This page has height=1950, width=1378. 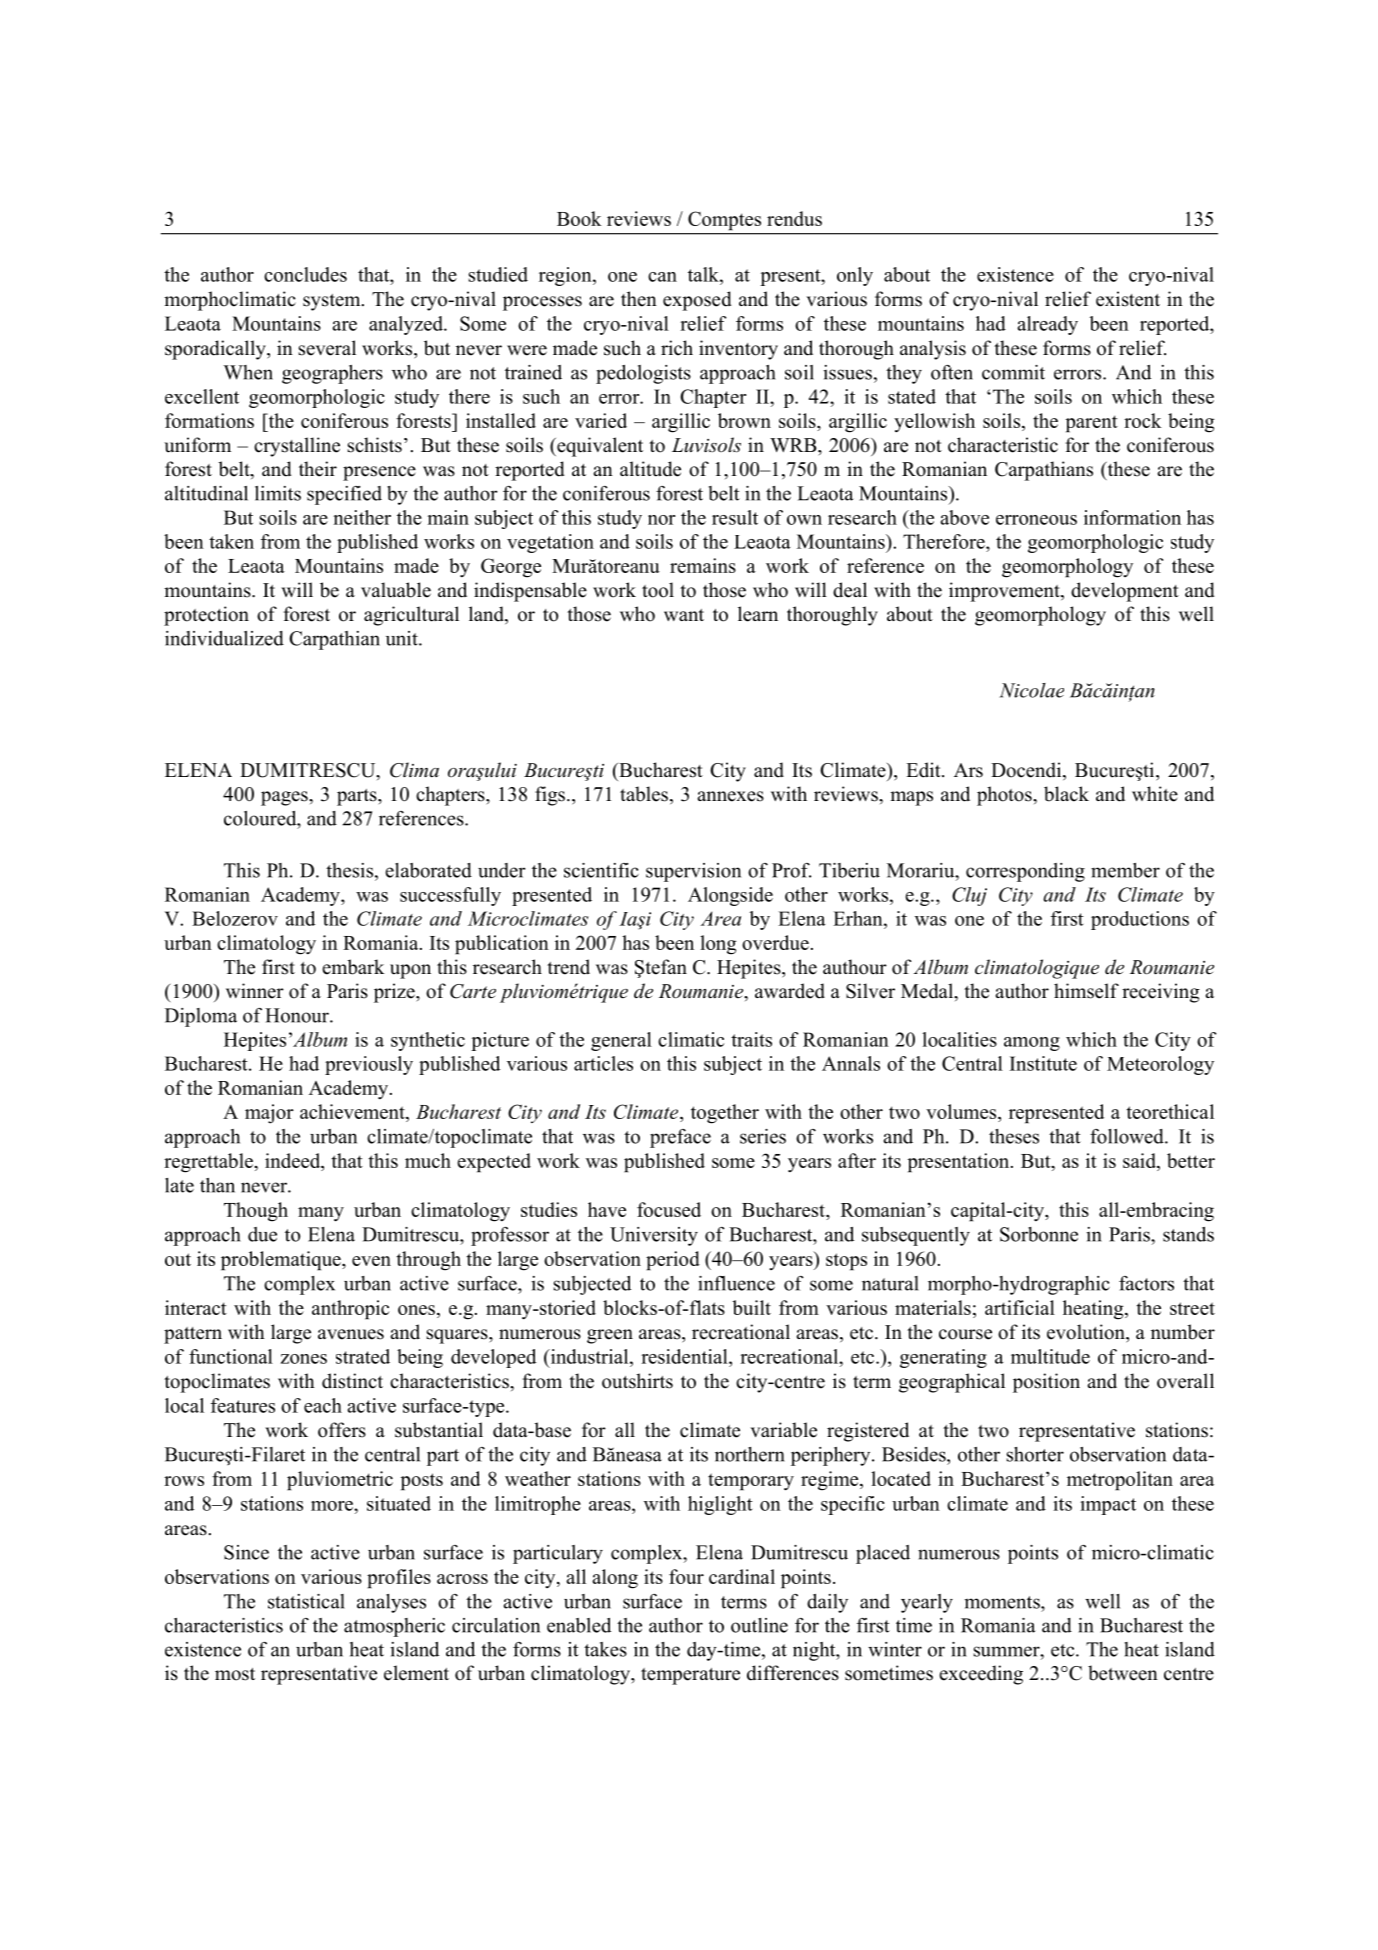 I want to click on talk, so click(x=704, y=274).
